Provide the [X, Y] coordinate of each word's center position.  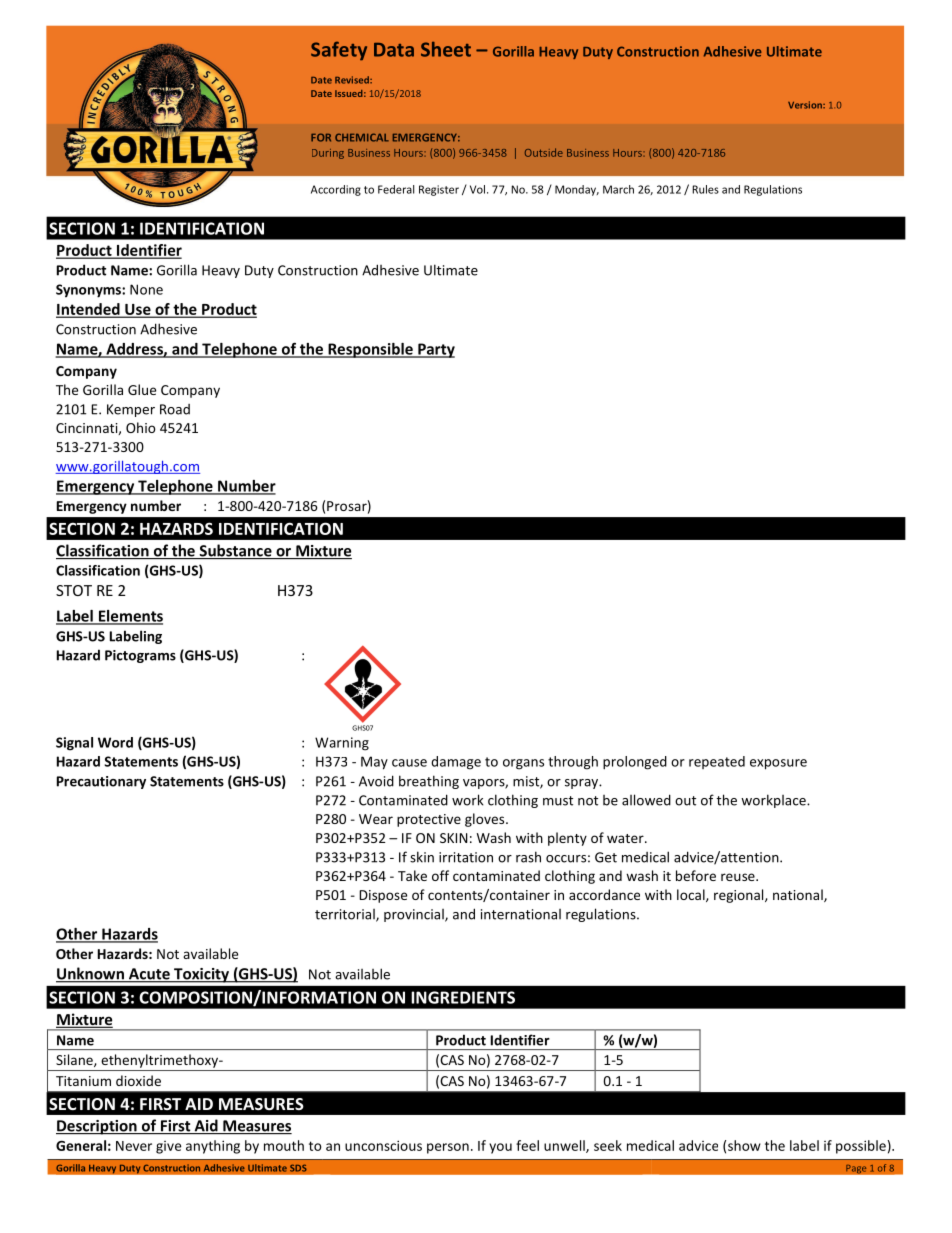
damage [456, 763]
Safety [339, 50]
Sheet [446, 49]
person [448, 1148]
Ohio [141, 427]
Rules [705, 189]
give [168, 1147]
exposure [778, 764]
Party [435, 350]
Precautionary [101, 782]
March [618, 189]
